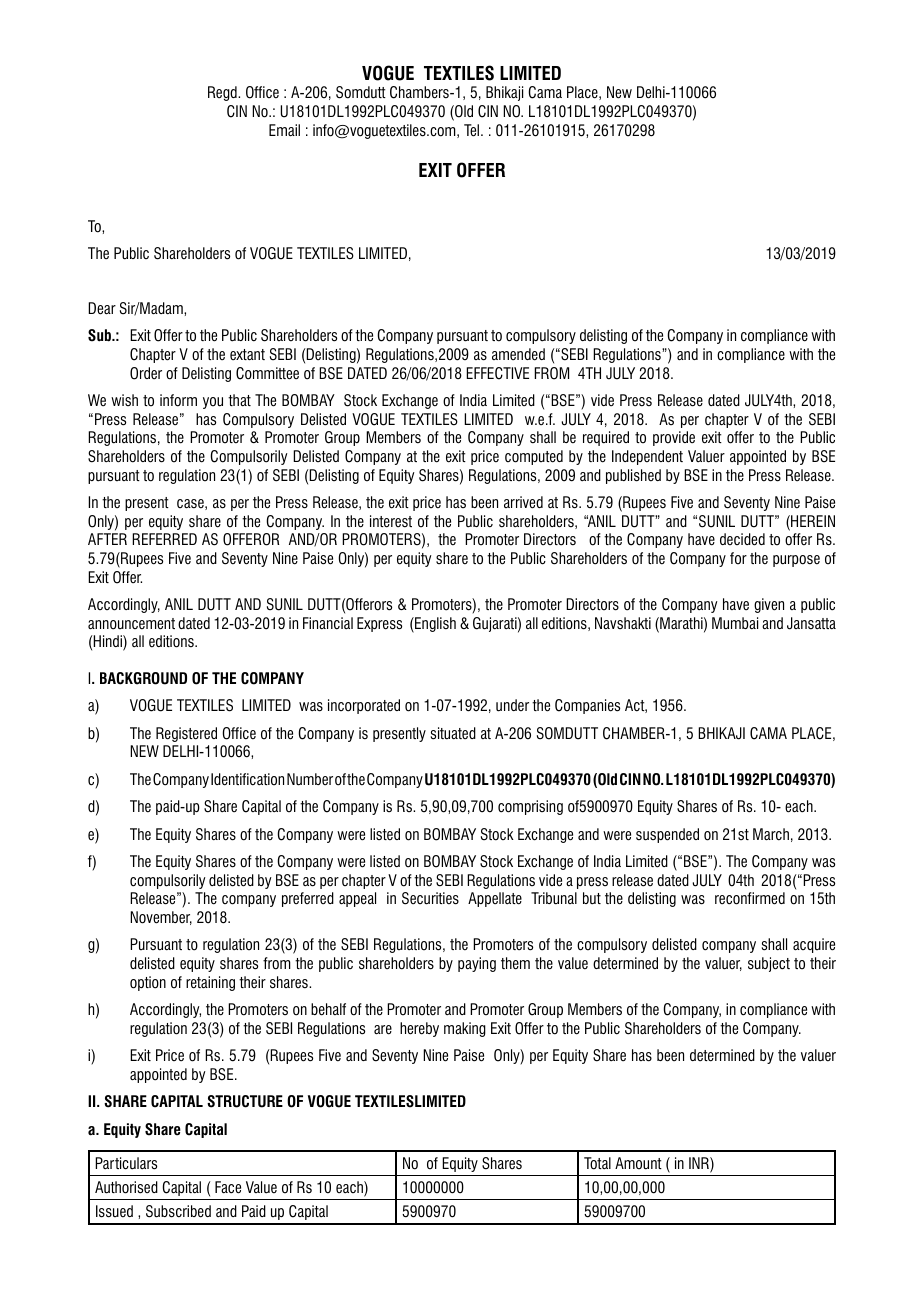 The width and height of the page is (924, 1308). Describe the element at coordinates (143, 678) in the page. I see `BACKGROUND` at that location.
